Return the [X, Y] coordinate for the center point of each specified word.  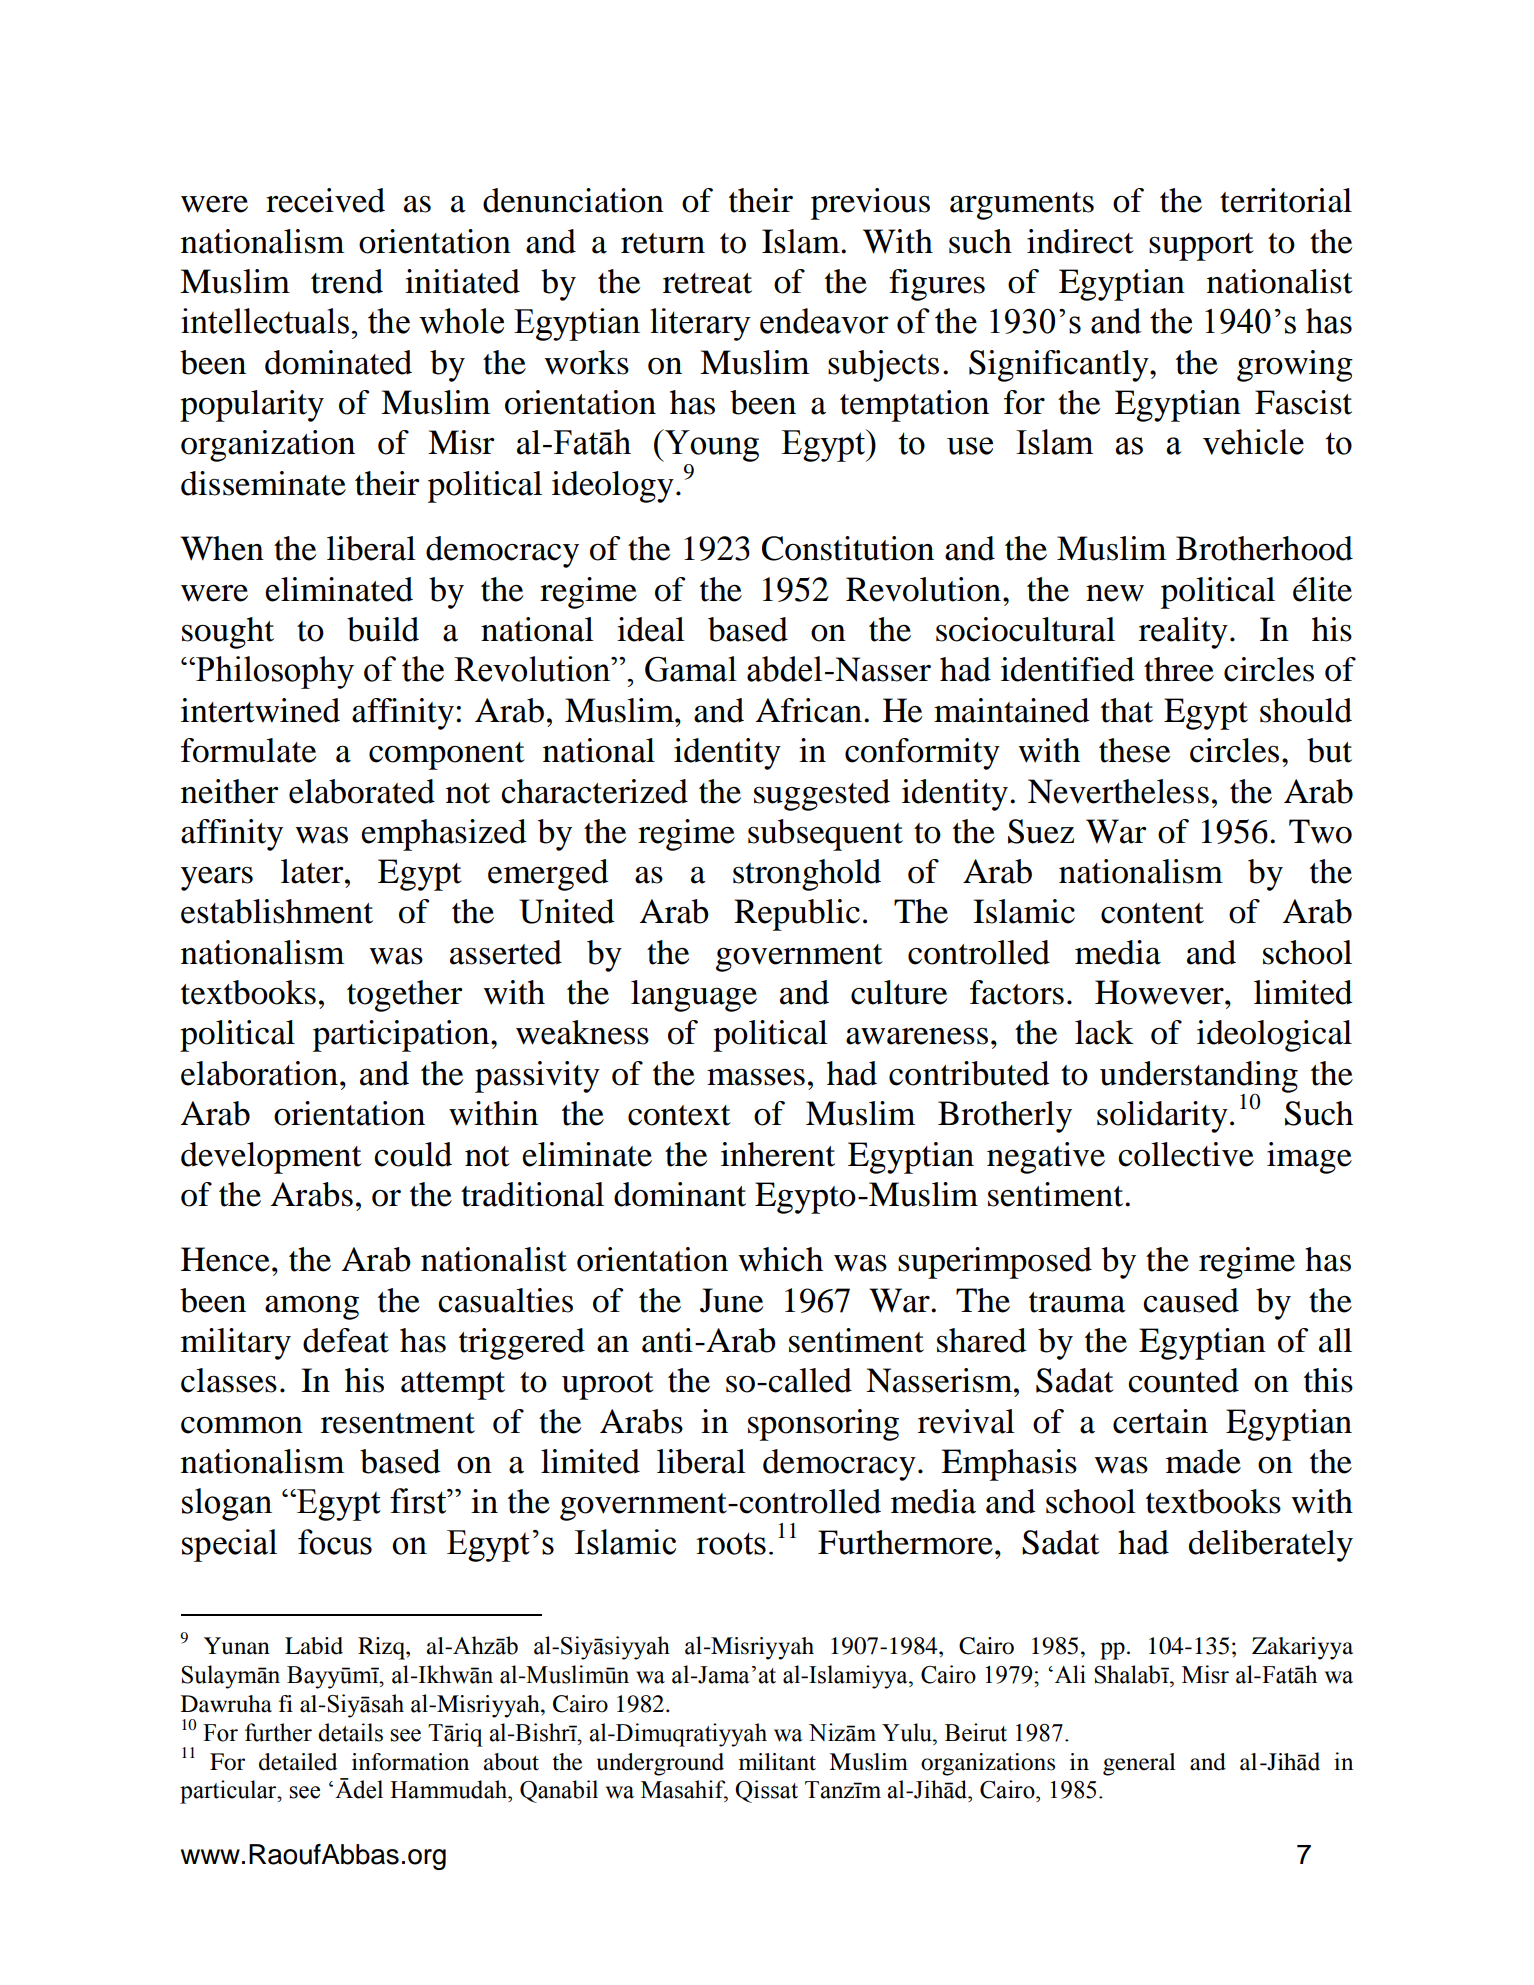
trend [347, 281]
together [404, 996]
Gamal [691, 669]
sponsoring [823, 1425]
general [1139, 1764]
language [694, 996]
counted [1183, 1380]
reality [1183, 633]
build [383, 629]
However [1160, 992]
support [1201, 247]
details [350, 1732]
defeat [346, 1340]
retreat [707, 283]
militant [777, 1762]
